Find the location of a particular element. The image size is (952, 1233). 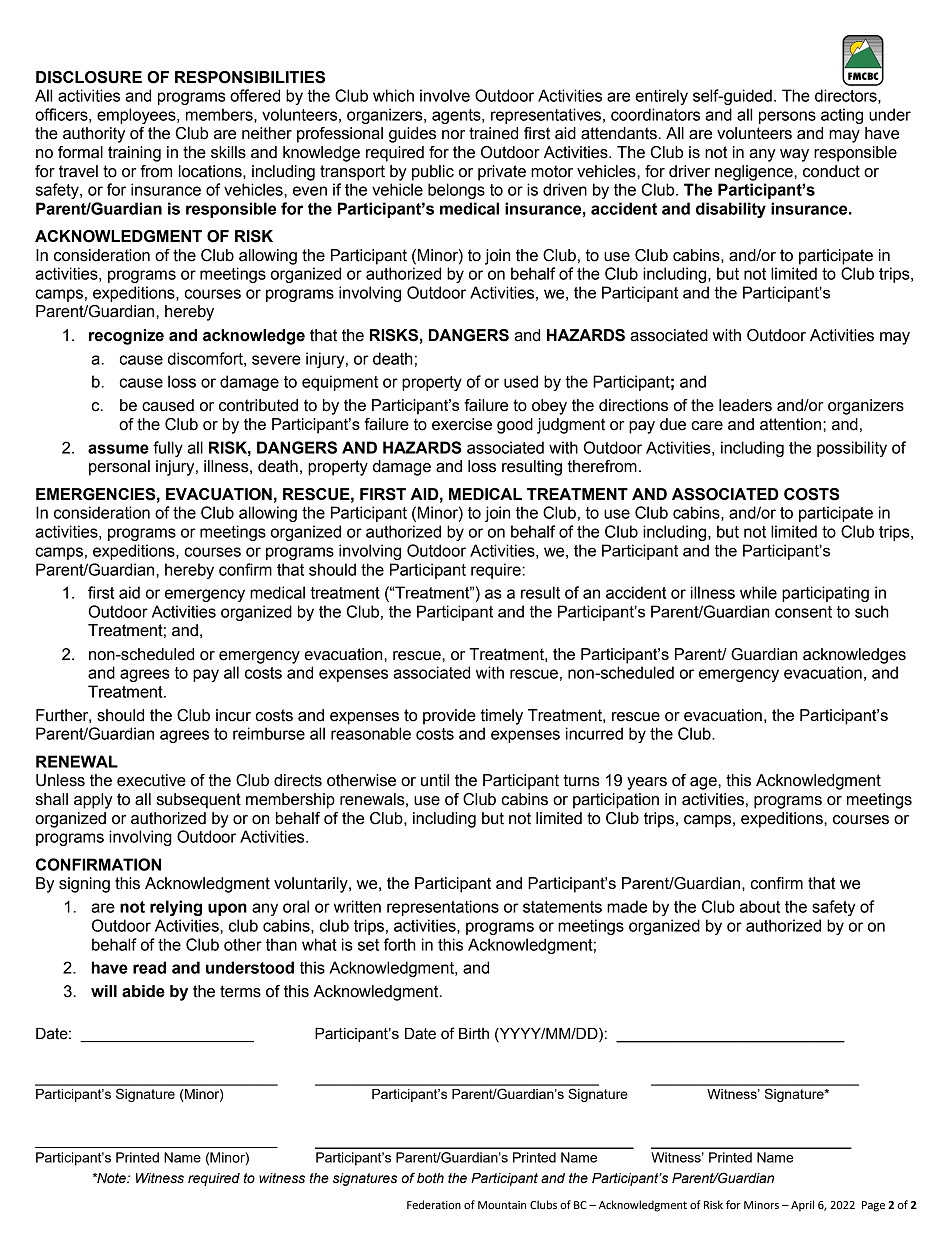

reimburse is located at coordinates (269, 733).
